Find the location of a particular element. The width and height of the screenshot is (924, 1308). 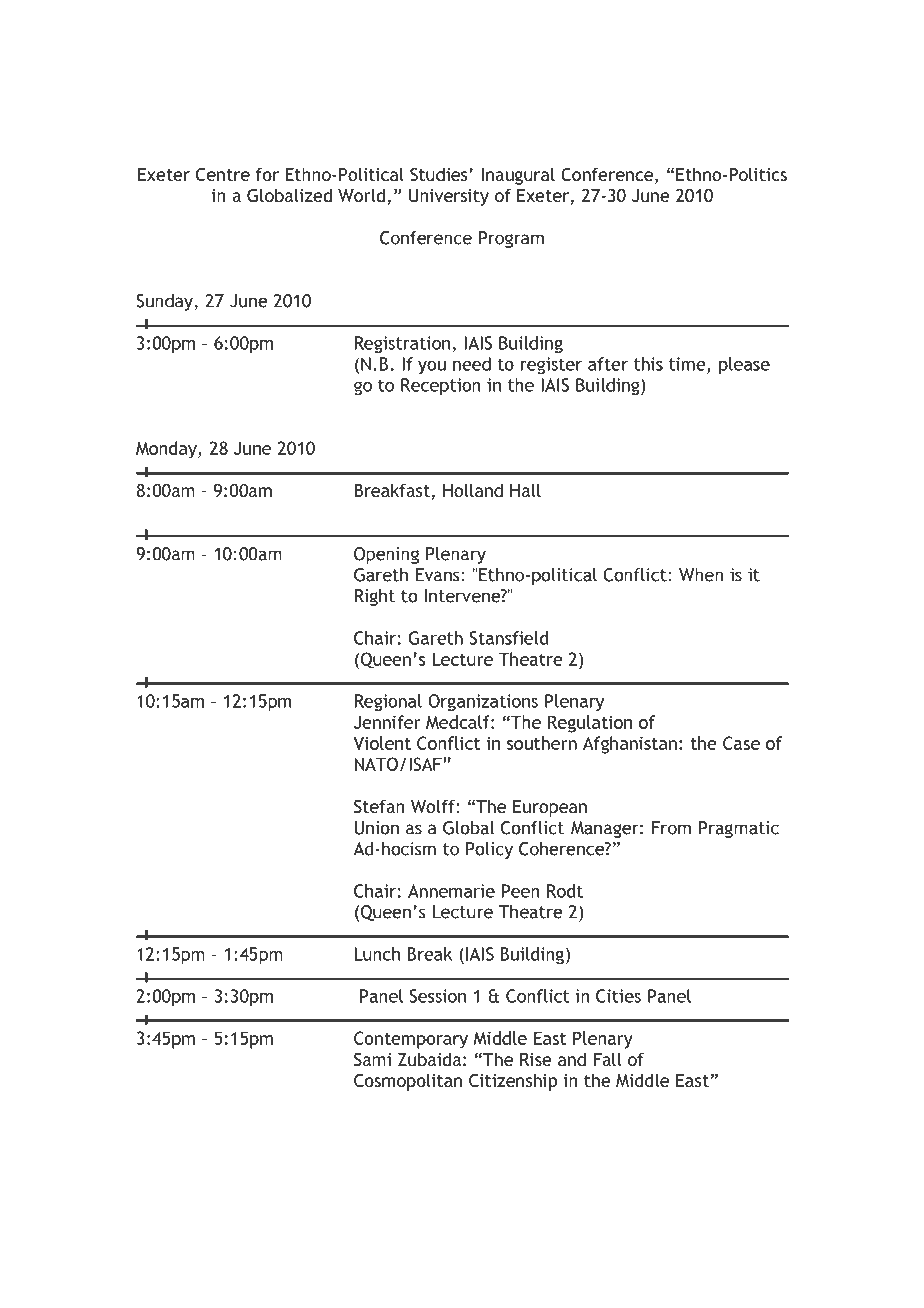

Right is located at coordinates (375, 597).
